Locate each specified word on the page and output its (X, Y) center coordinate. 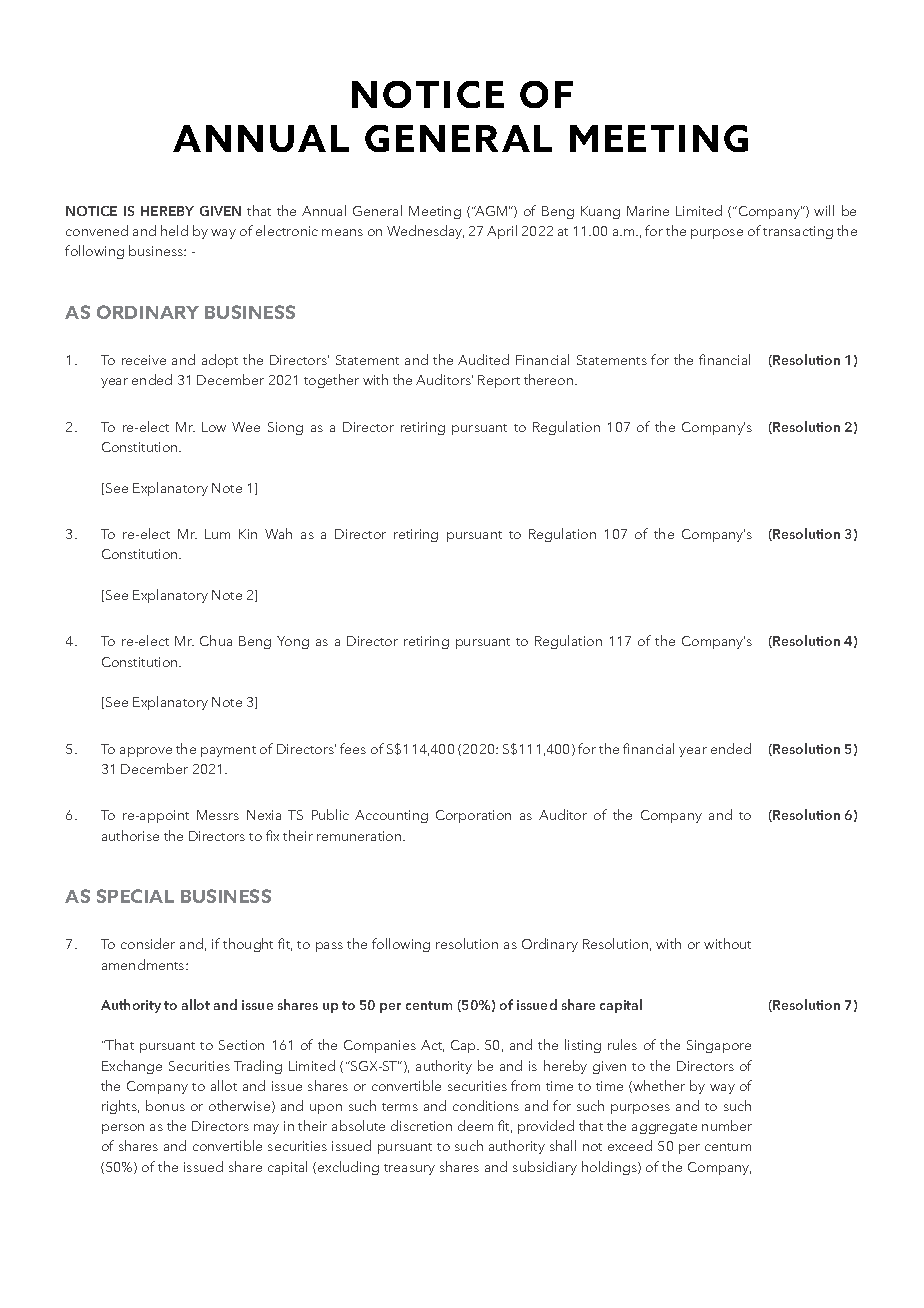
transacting (798, 232)
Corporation (473, 816)
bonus (165, 1105)
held (174, 230)
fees (353, 748)
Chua (216, 640)
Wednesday (425, 232)
